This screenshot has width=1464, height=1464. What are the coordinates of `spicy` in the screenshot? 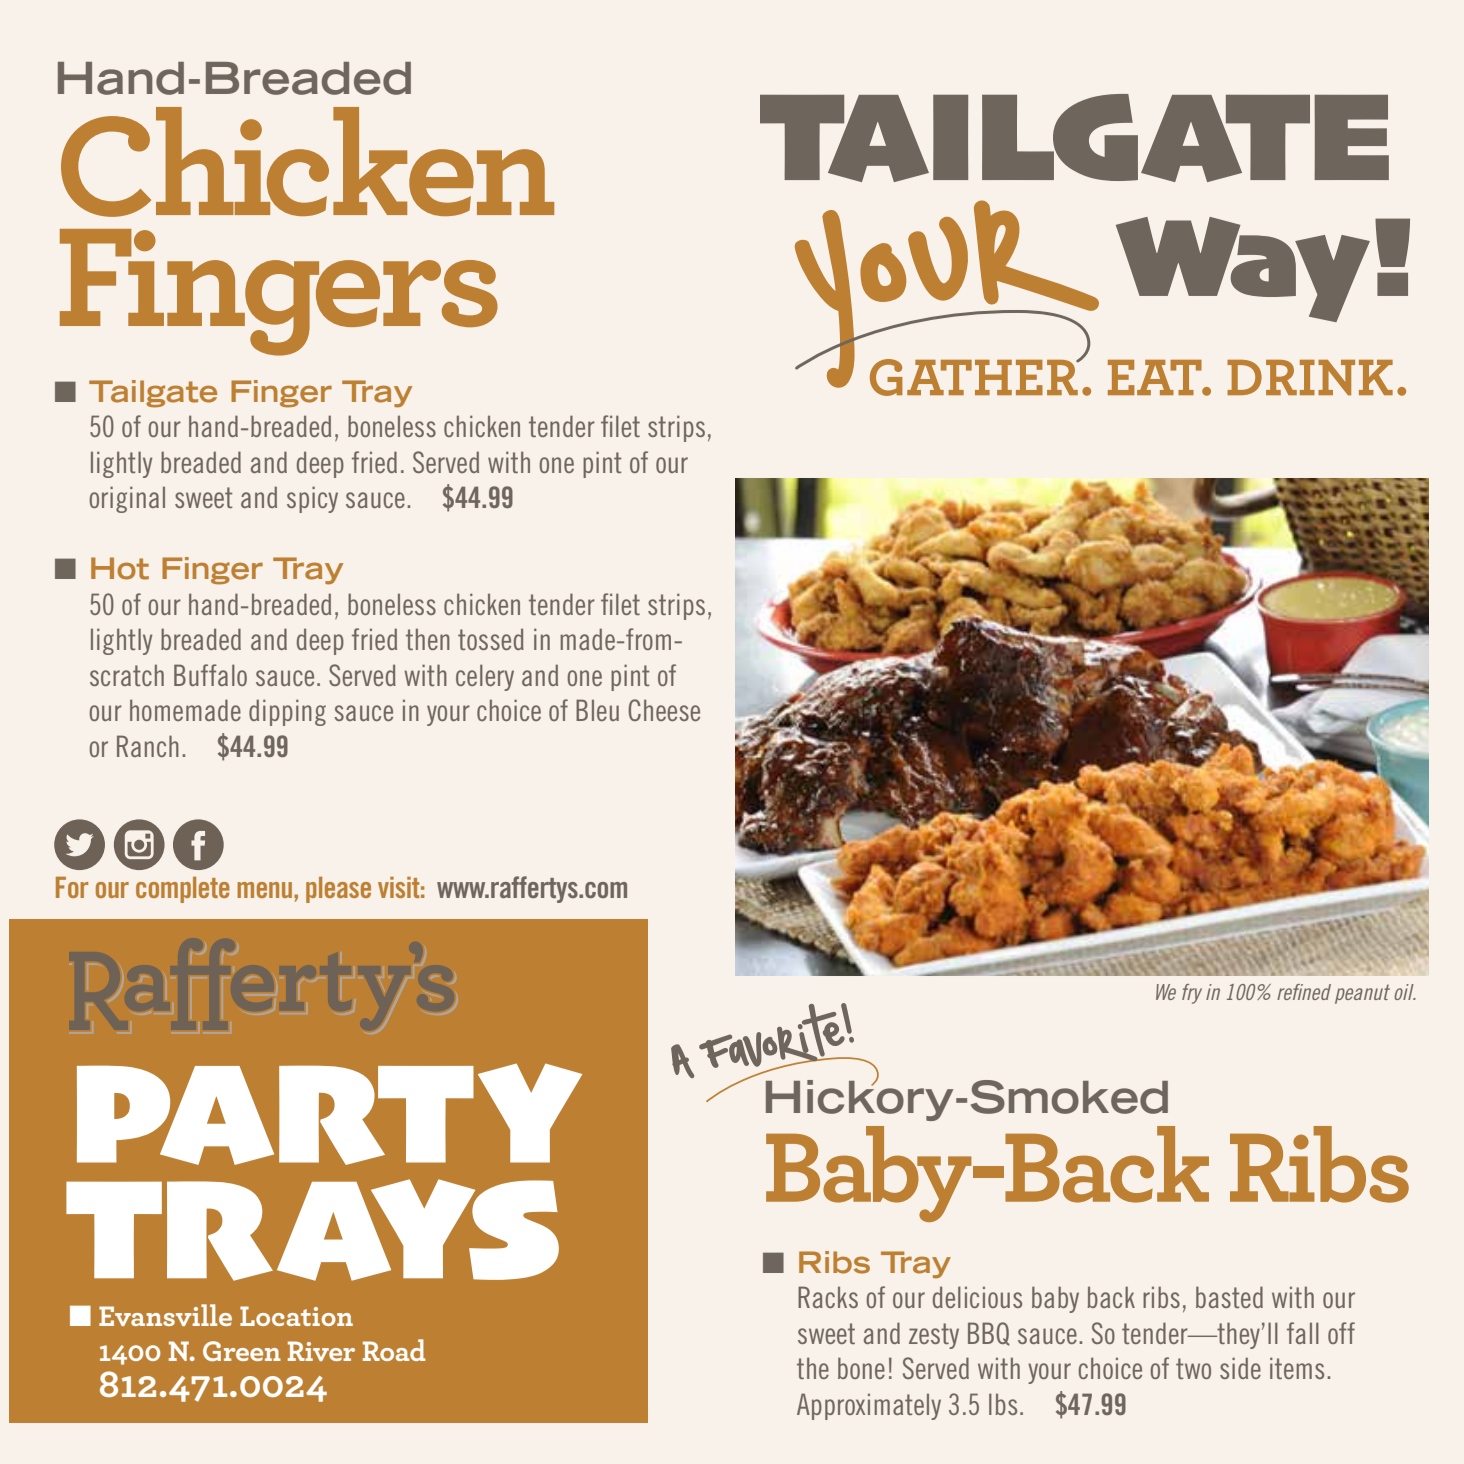 It's located at (312, 499).
